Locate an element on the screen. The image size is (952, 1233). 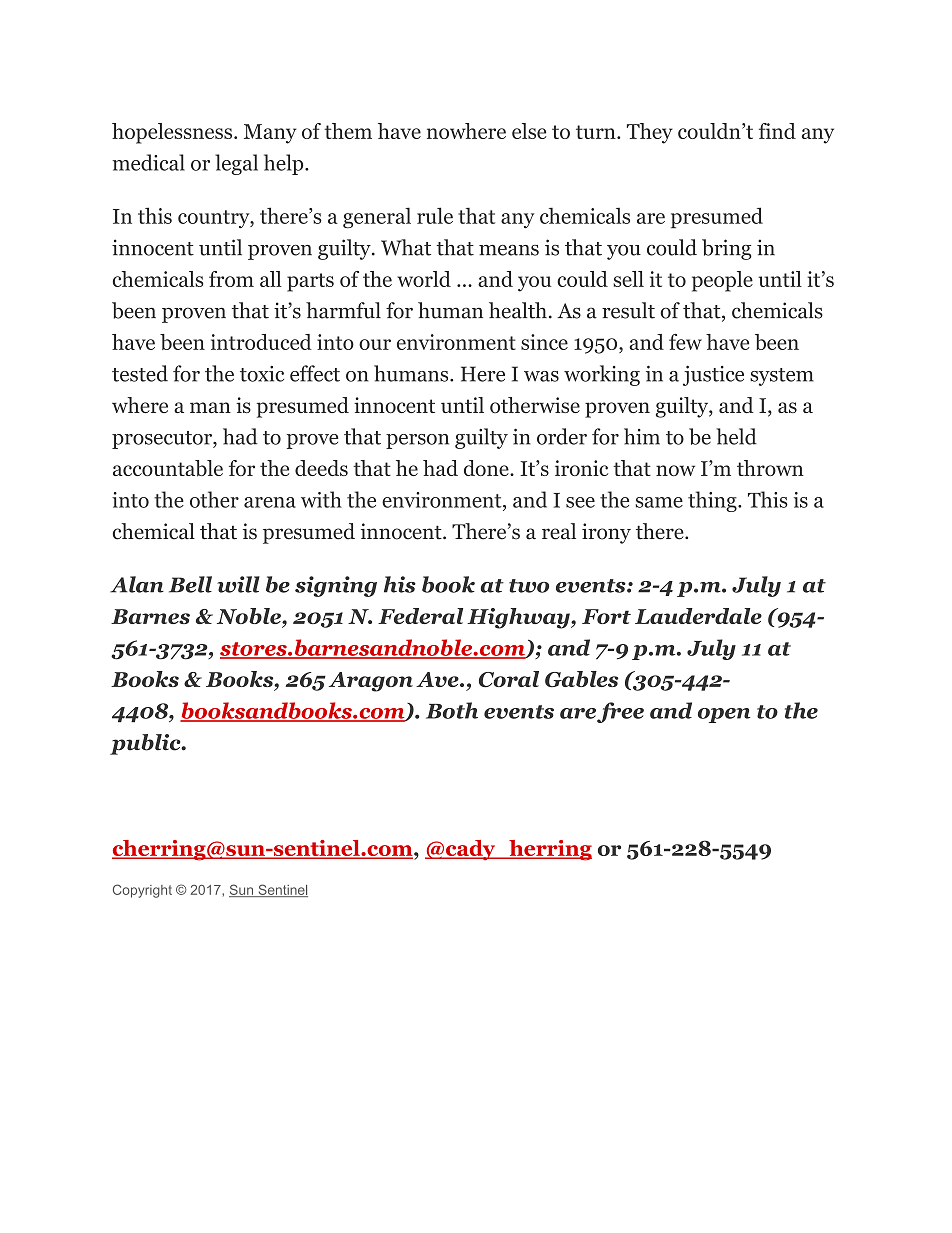
Both is located at coordinates (452, 710).
